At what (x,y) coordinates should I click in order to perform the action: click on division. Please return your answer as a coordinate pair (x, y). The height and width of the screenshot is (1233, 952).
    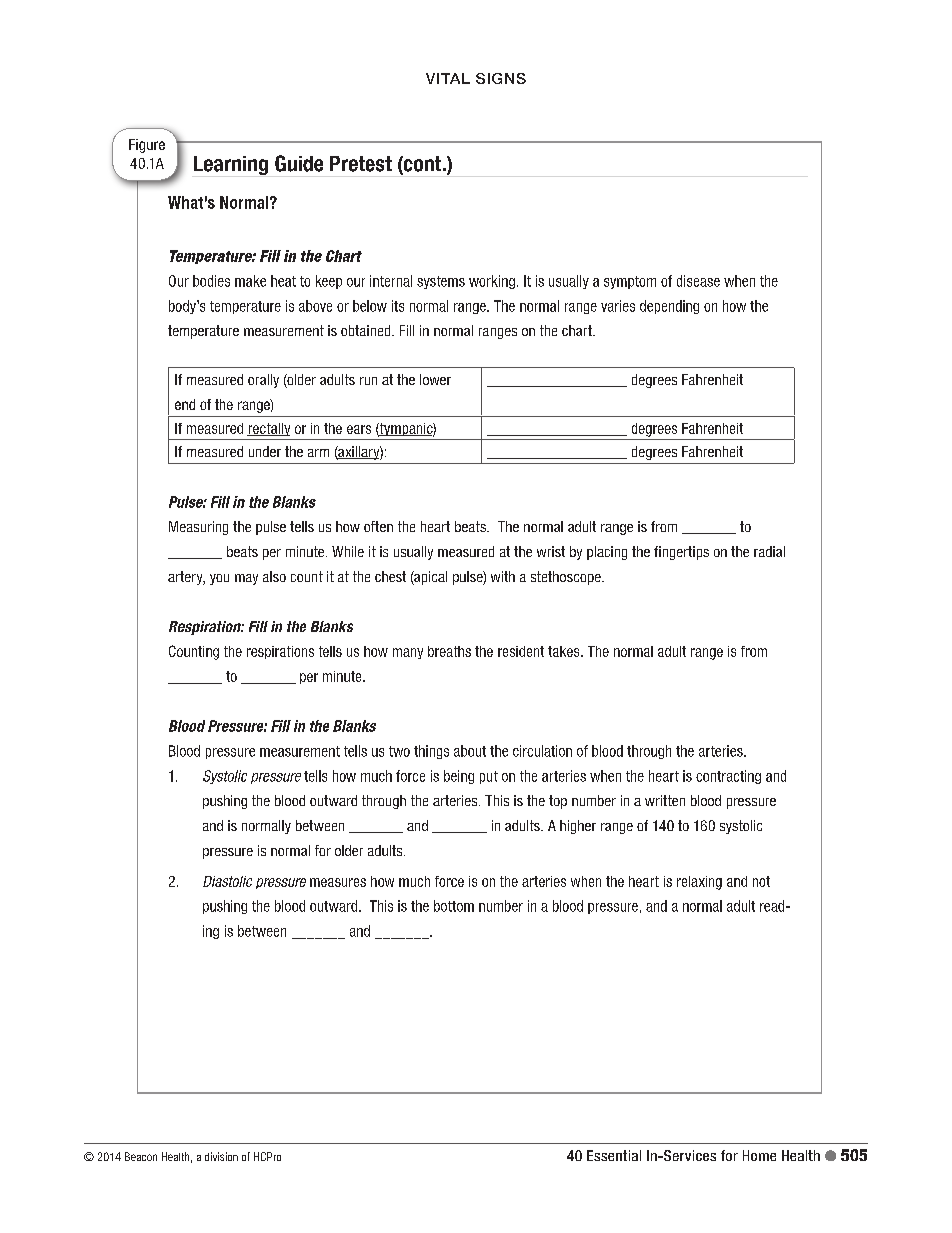
    Looking at the image, I should click on (221, 1156).
